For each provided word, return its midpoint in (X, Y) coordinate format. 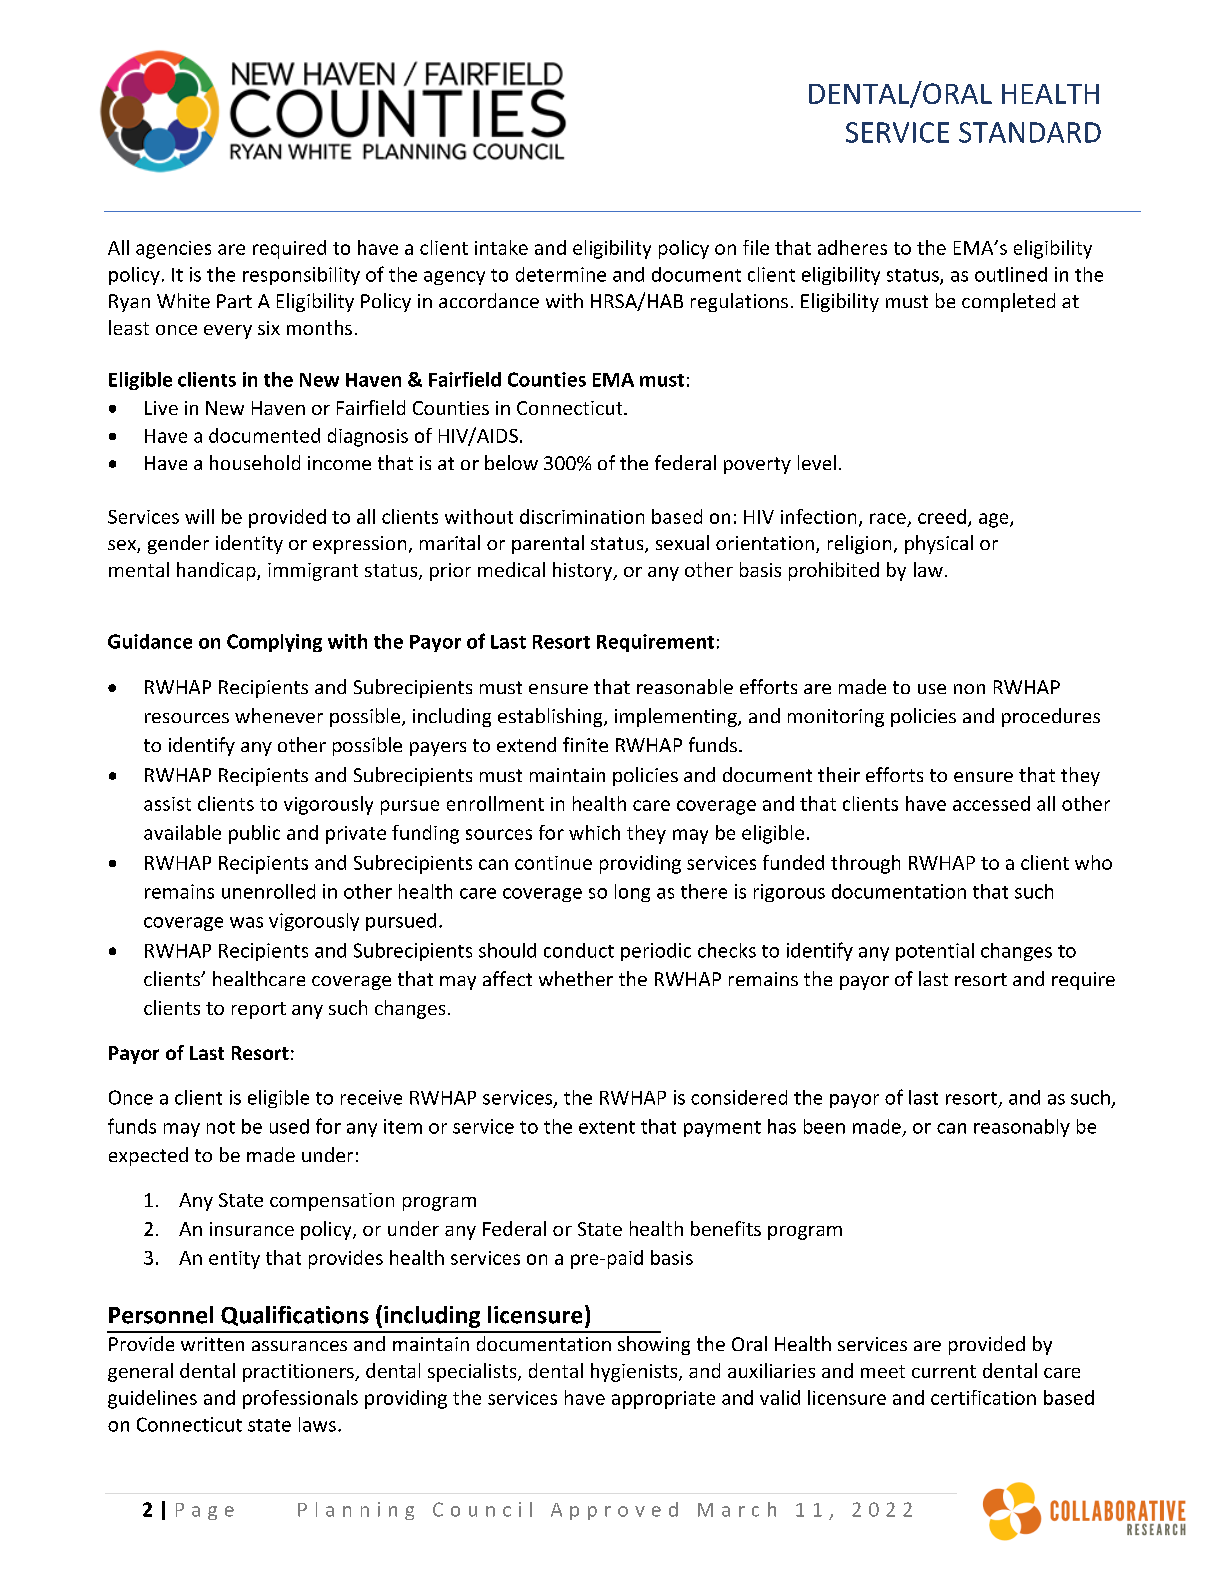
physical (939, 544)
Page (205, 1511)
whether (576, 978)
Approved (614, 1511)
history (584, 571)
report (259, 1010)
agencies (173, 250)
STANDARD (1030, 132)
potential (935, 952)
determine (561, 274)
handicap (217, 571)
